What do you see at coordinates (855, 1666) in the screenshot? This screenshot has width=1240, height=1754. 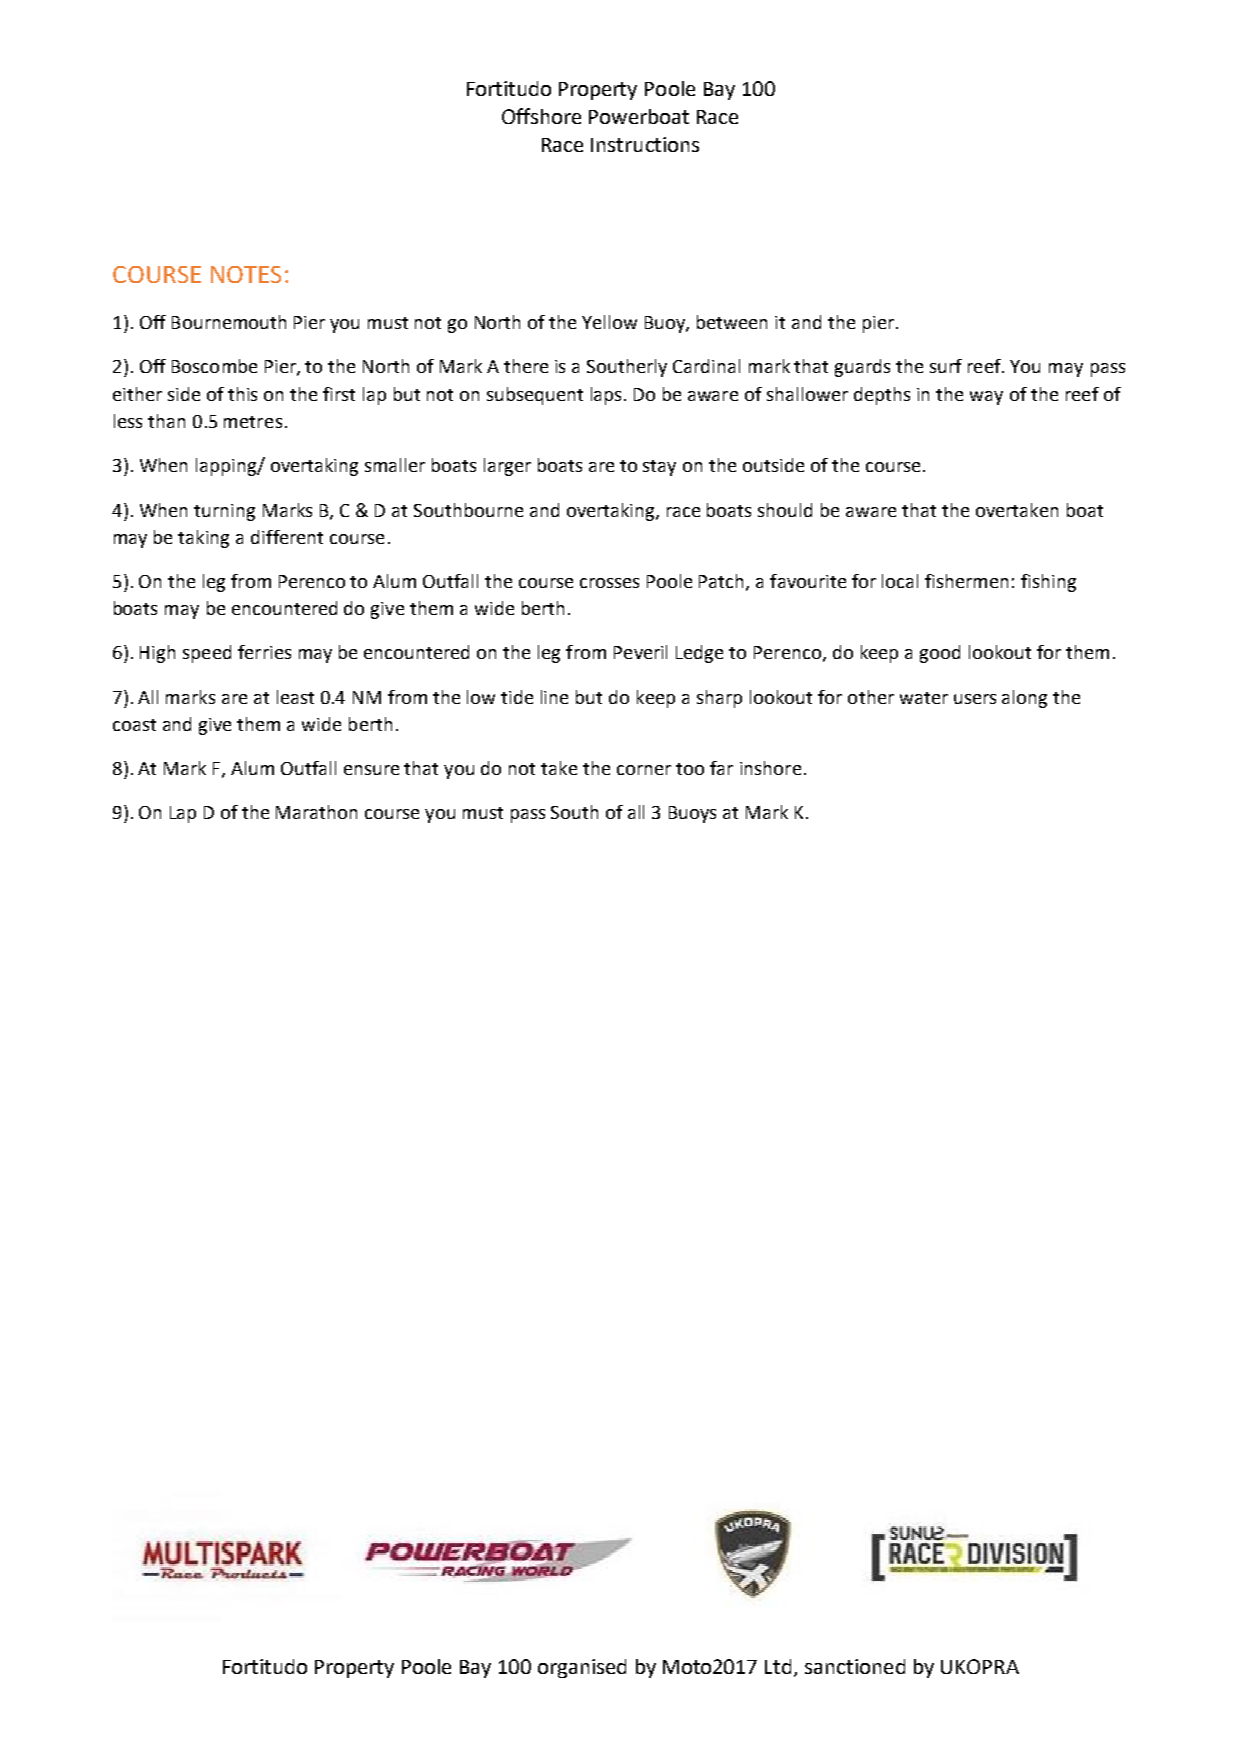 I see `sanctioned` at bounding box center [855, 1666].
